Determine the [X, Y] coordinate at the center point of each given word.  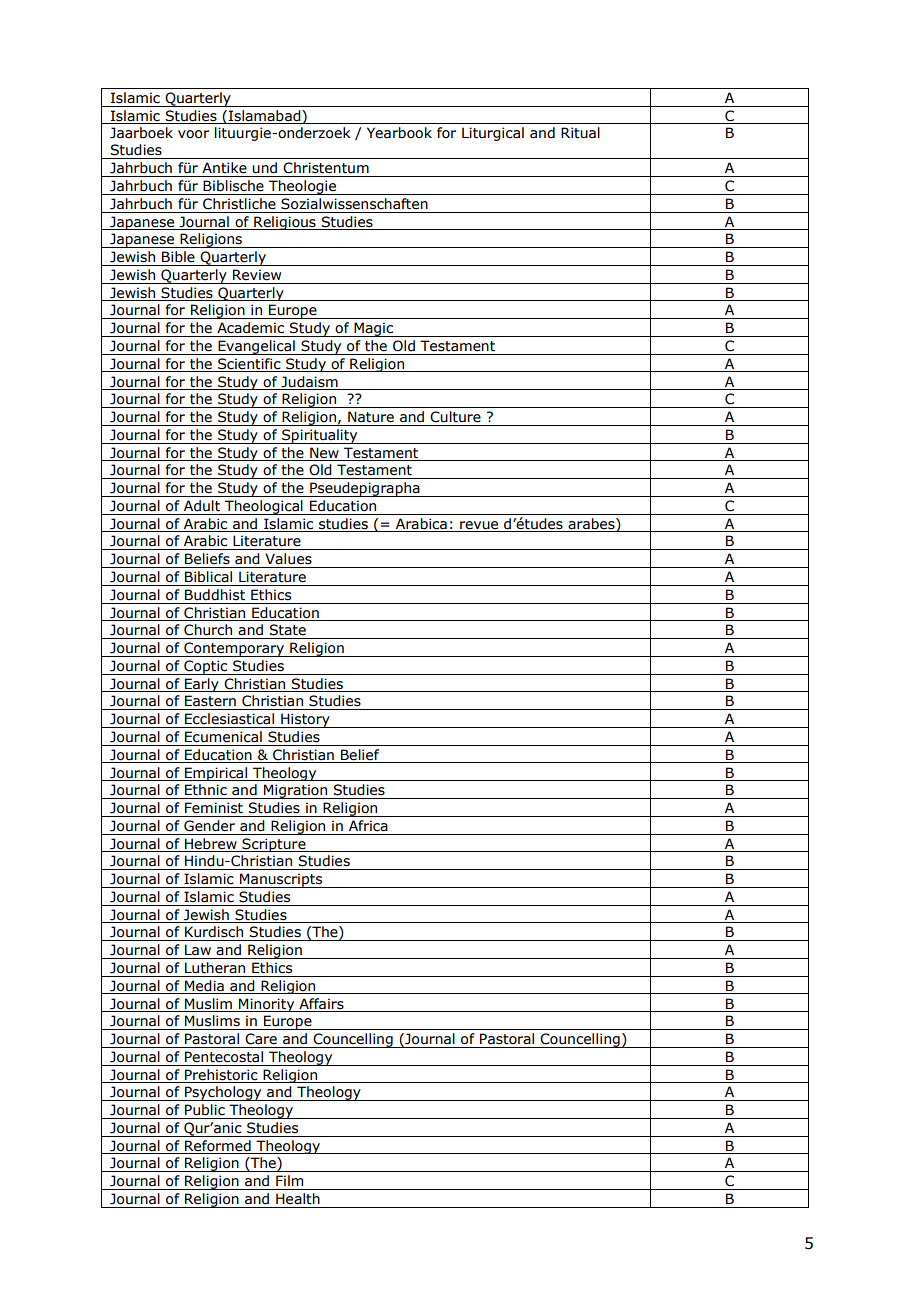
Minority [267, 1005]
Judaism [309, 382]
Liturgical [493, 134]
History [305, 720]
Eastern [210, 701]
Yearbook [399, 133]
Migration [296, 791]
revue [479, 525]
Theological [264, 507]
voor [193, 134]
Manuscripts [281, 880]
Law [198, 950]
